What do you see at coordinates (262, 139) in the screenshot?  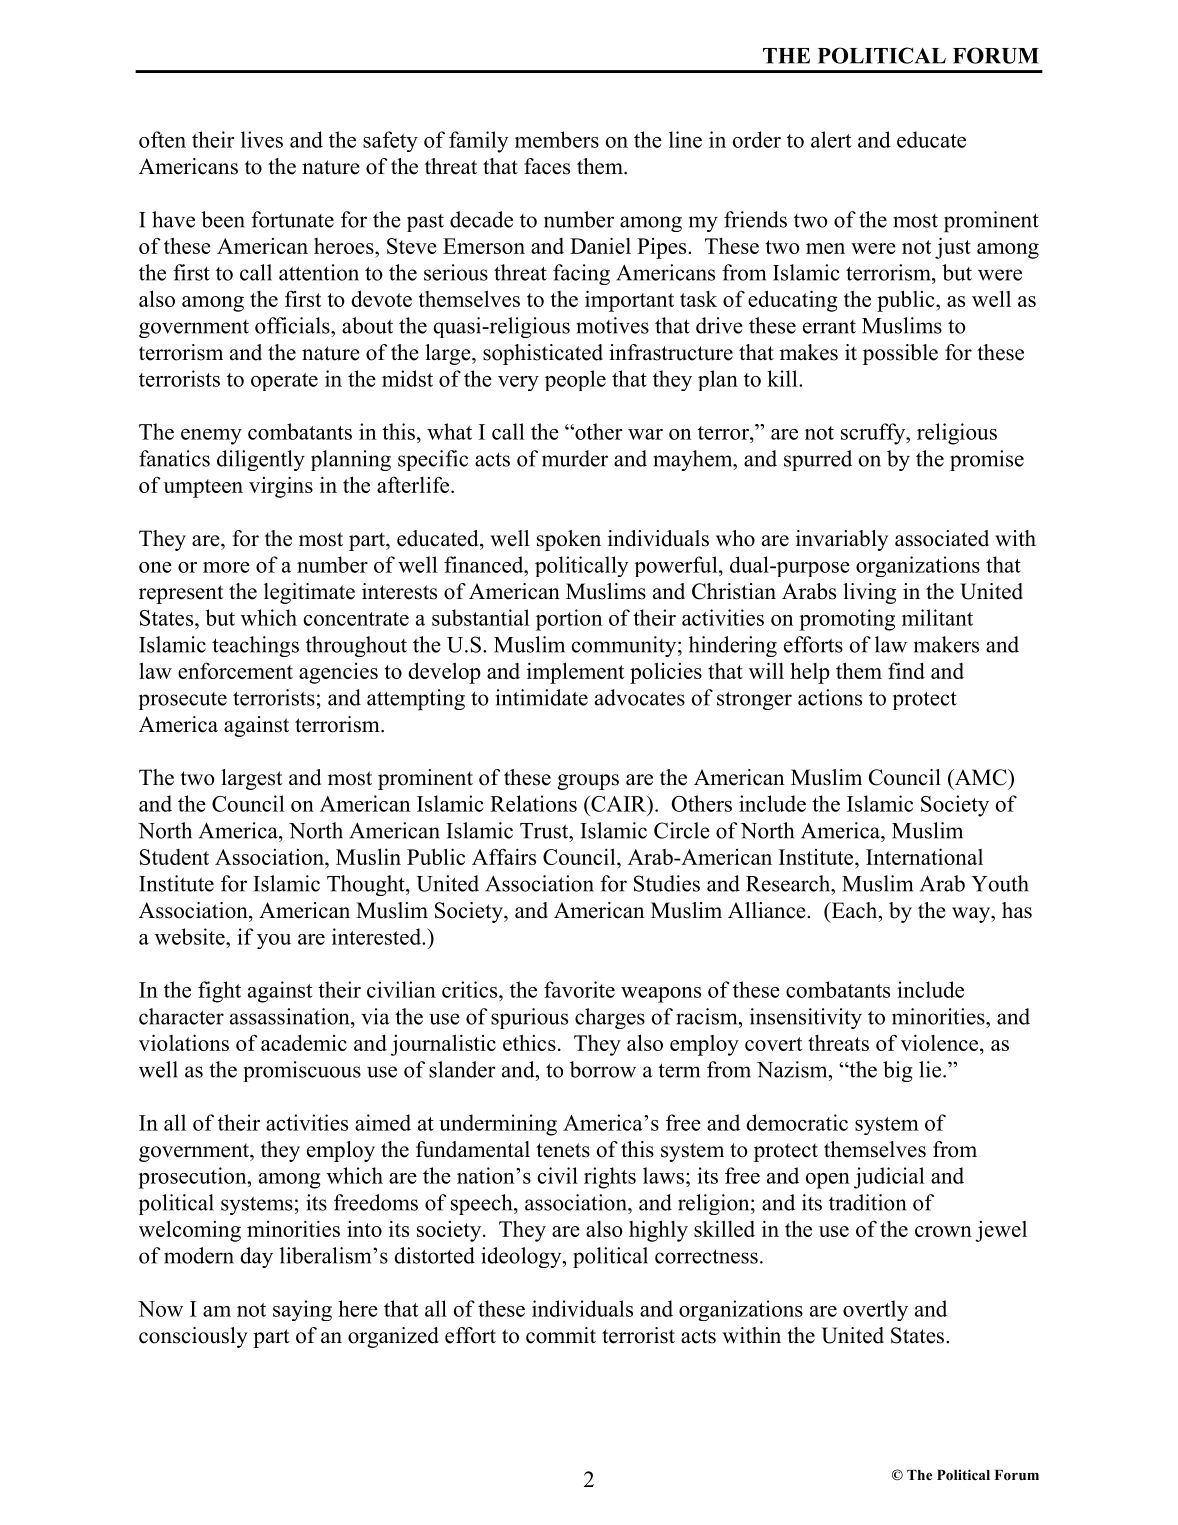 I see `lives` at bounding box center [262, 139].
